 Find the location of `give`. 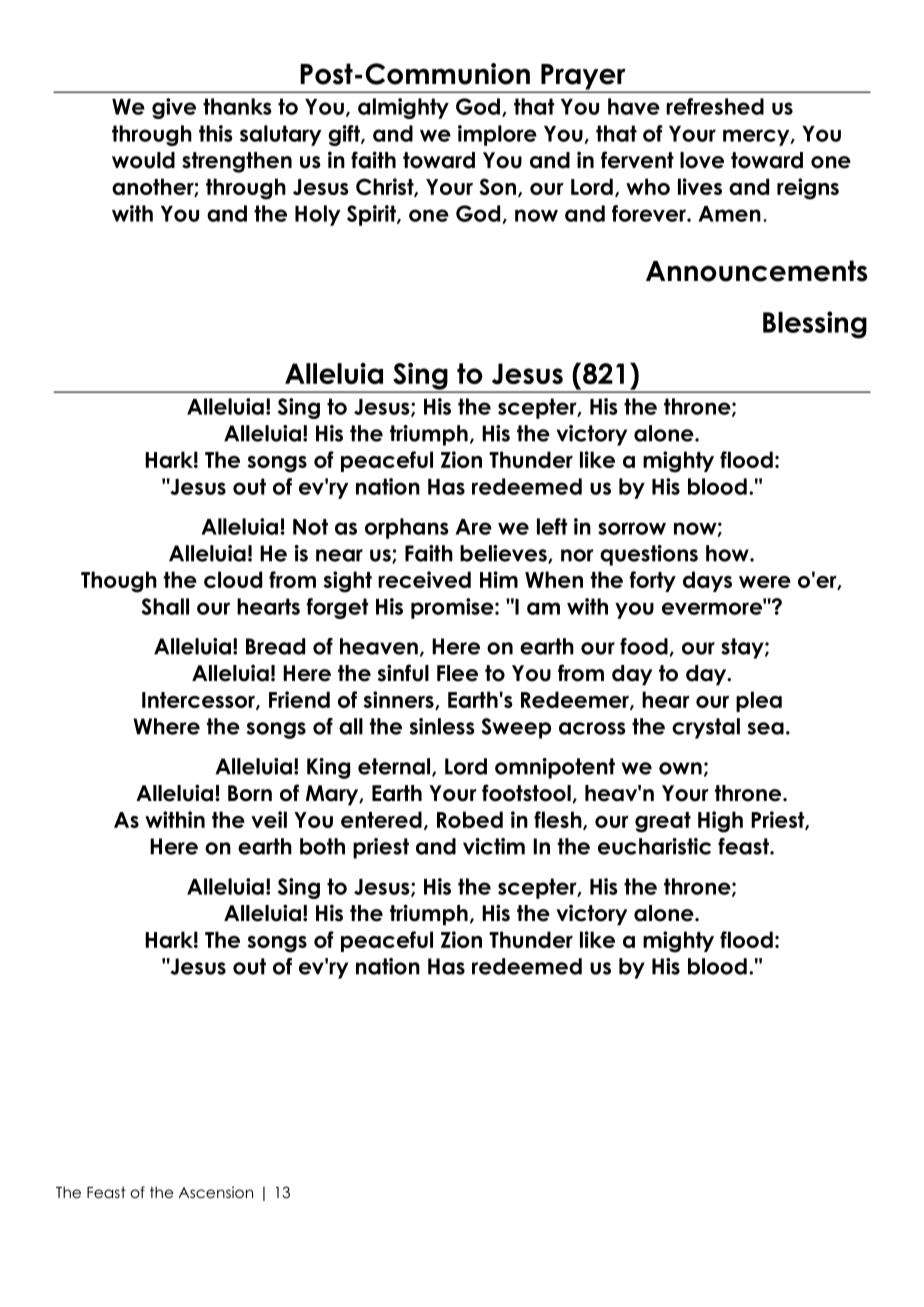

give is located at coordinates (174, 108).
